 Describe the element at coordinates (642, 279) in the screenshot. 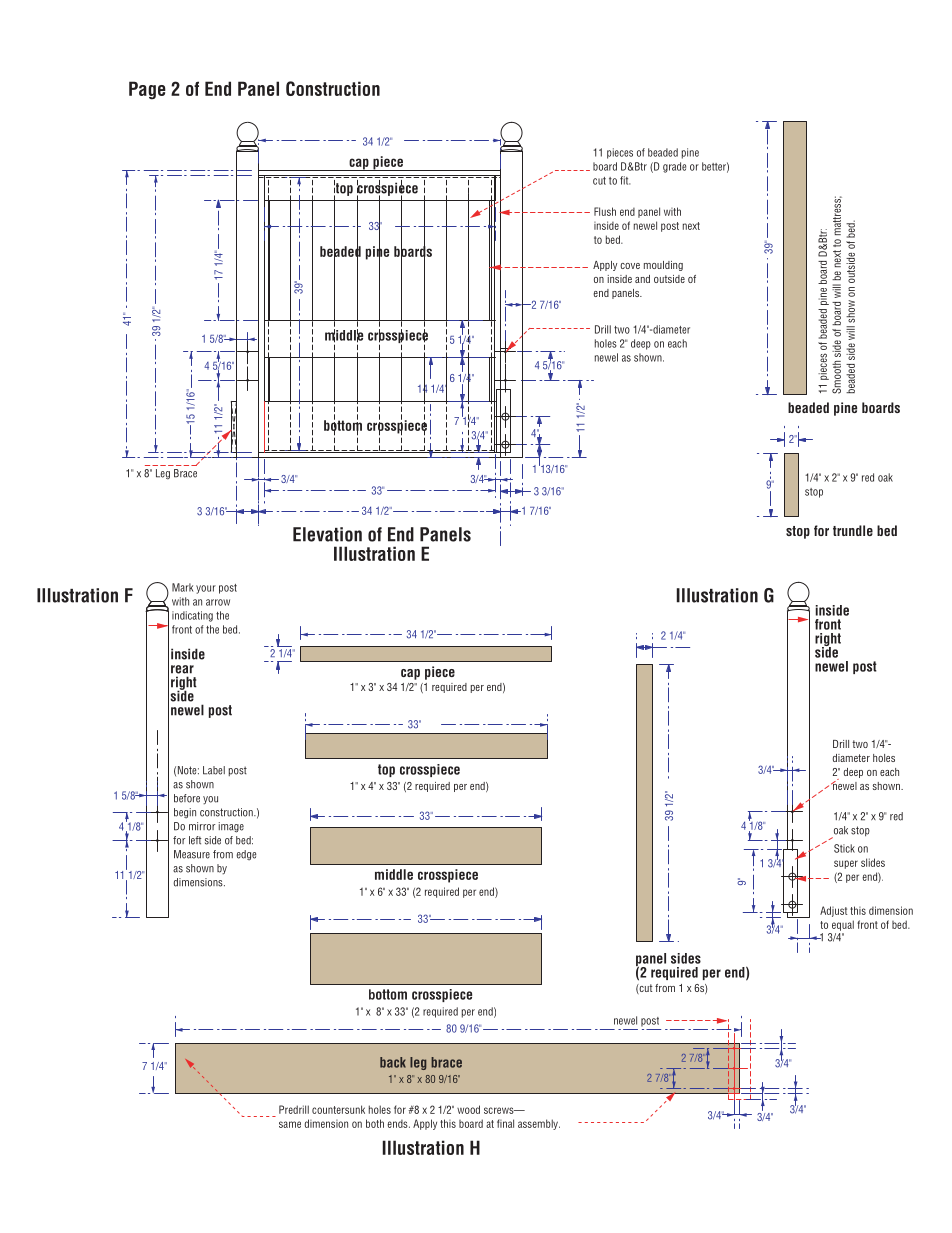

I see `and` at that location.
